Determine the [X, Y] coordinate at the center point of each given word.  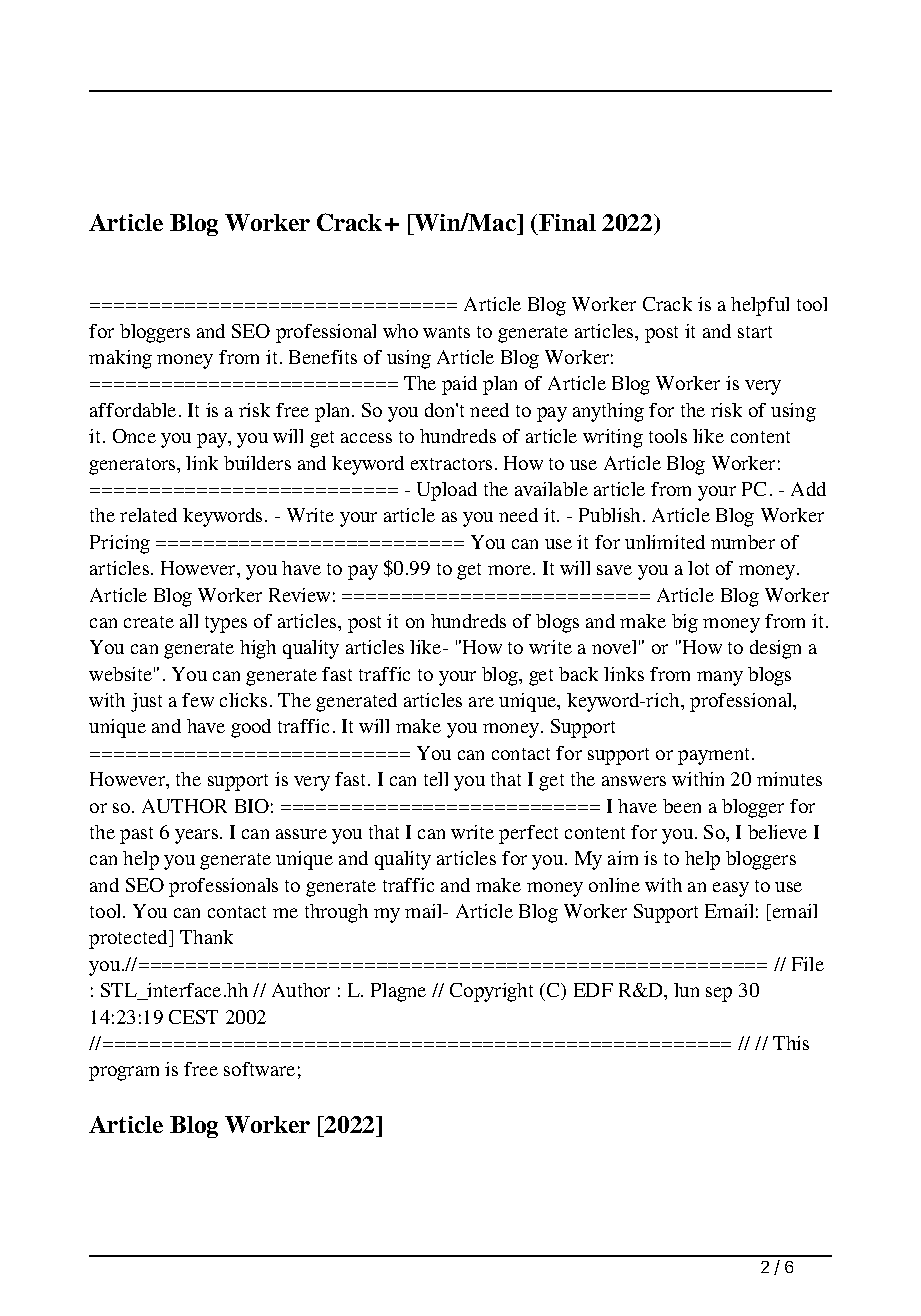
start [755, 332]
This [791, 1043]
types [226, 624]
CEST [193, 1017]
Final [567, 222]
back [578, 674]
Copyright [491, 992]
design [775, 649]
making [120, 359]
